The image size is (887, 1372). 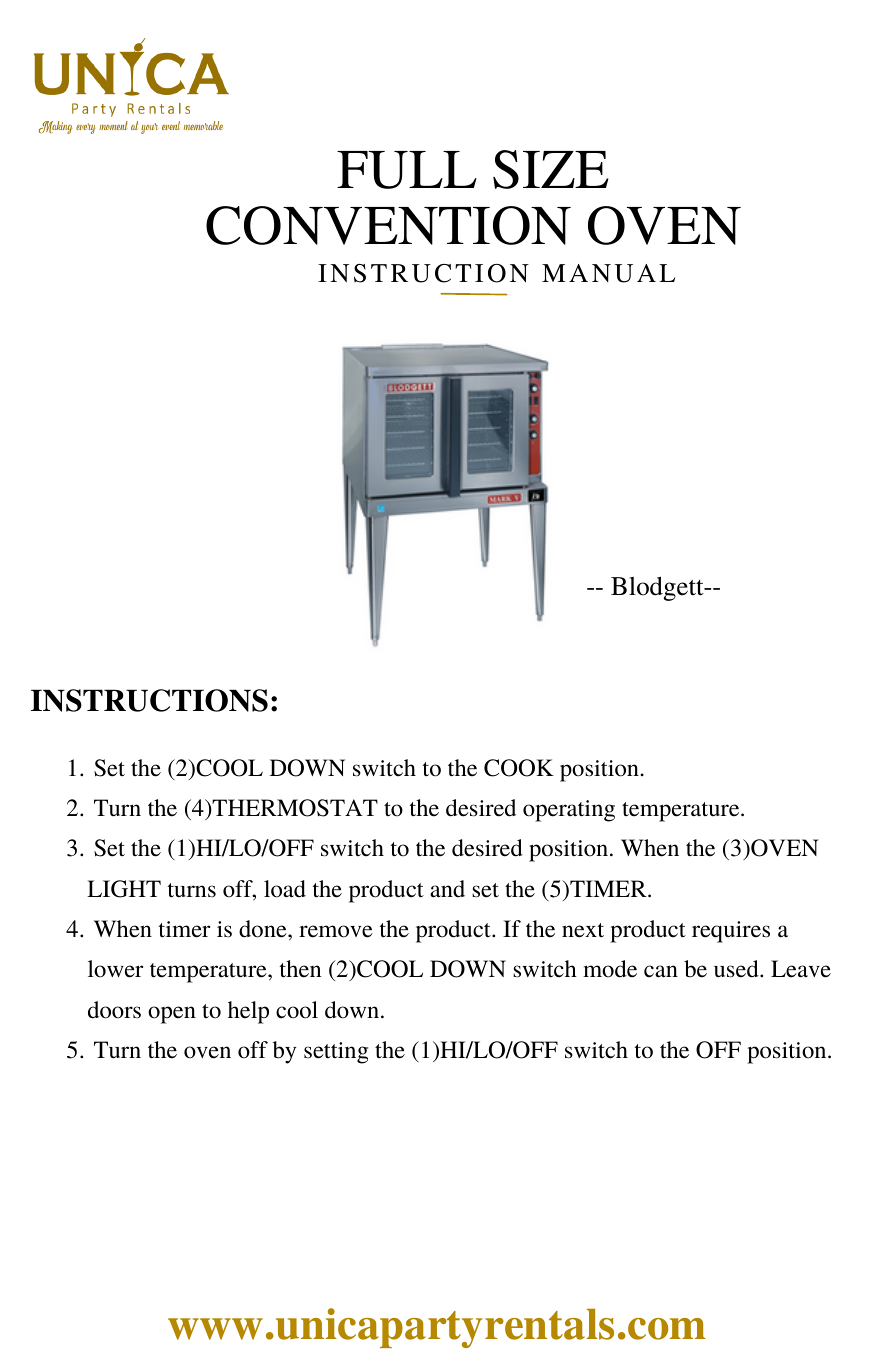 I want to click on CONVENTION, so click(x=388, y=225).
